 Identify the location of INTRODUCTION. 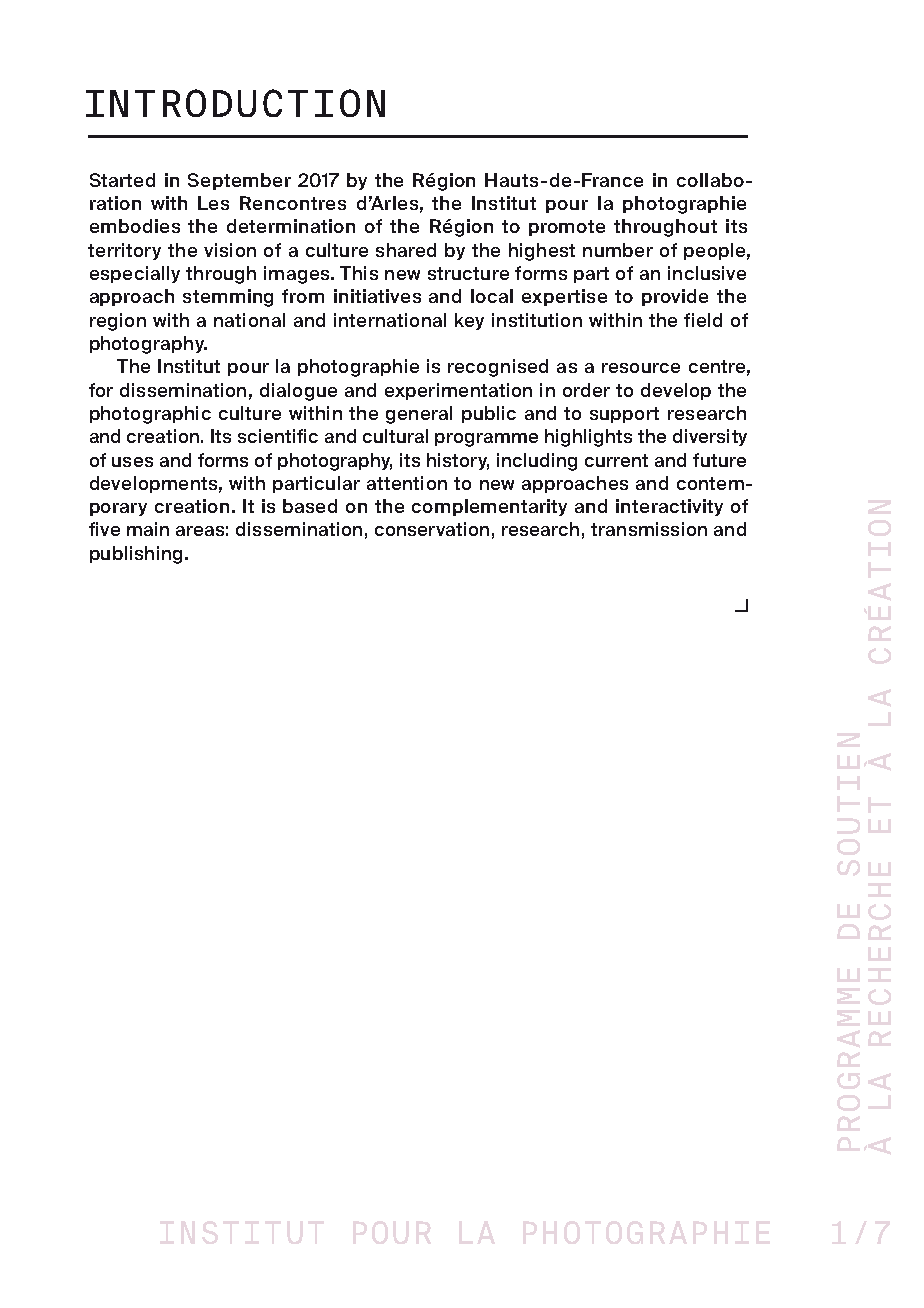
(235, 103).
